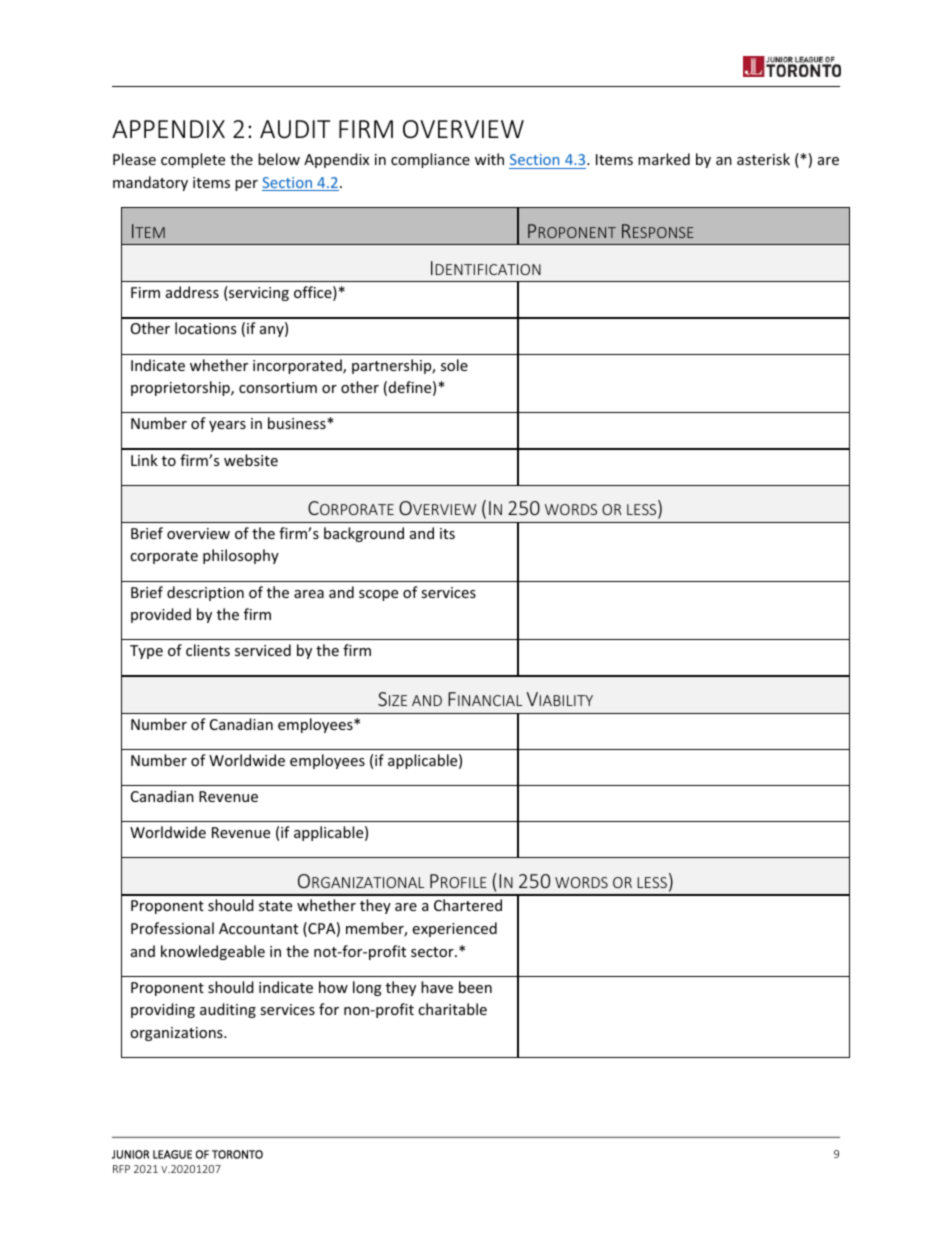 This screenshot has height=1233, width=952. I want to click on complete, so click(193, 160).
